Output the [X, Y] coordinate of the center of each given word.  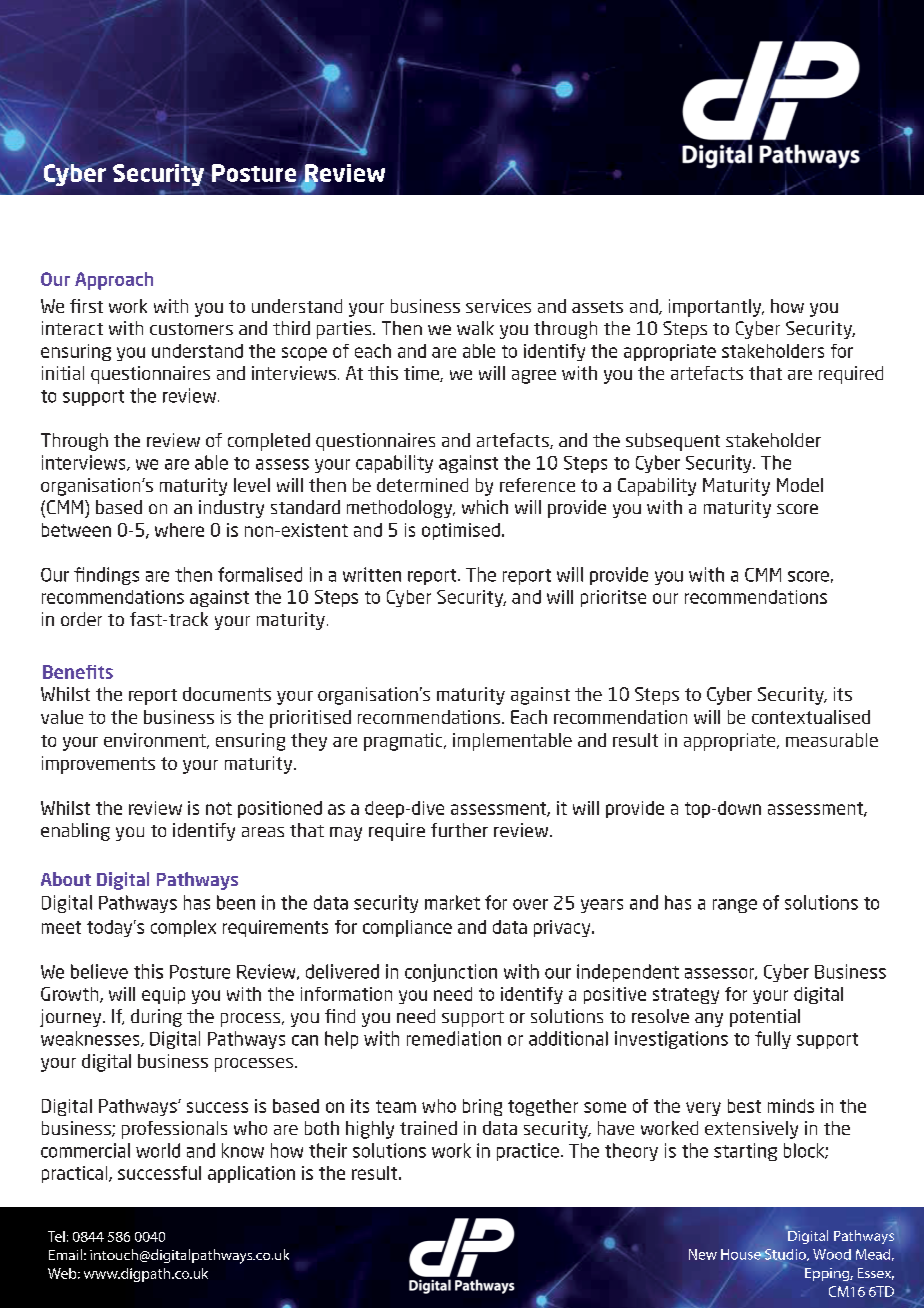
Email [65, 1254]
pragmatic [404, 742]
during [156, 1018]
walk [475, 328]
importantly [716, 308]
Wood [832, 1254]
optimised [461, 531]
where [179, 530]
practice [528, 1152]
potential [765, 1018]
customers [191, 329]
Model [800, 485]
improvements [98, 765]
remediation [454, 1038]
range [735, 906]
